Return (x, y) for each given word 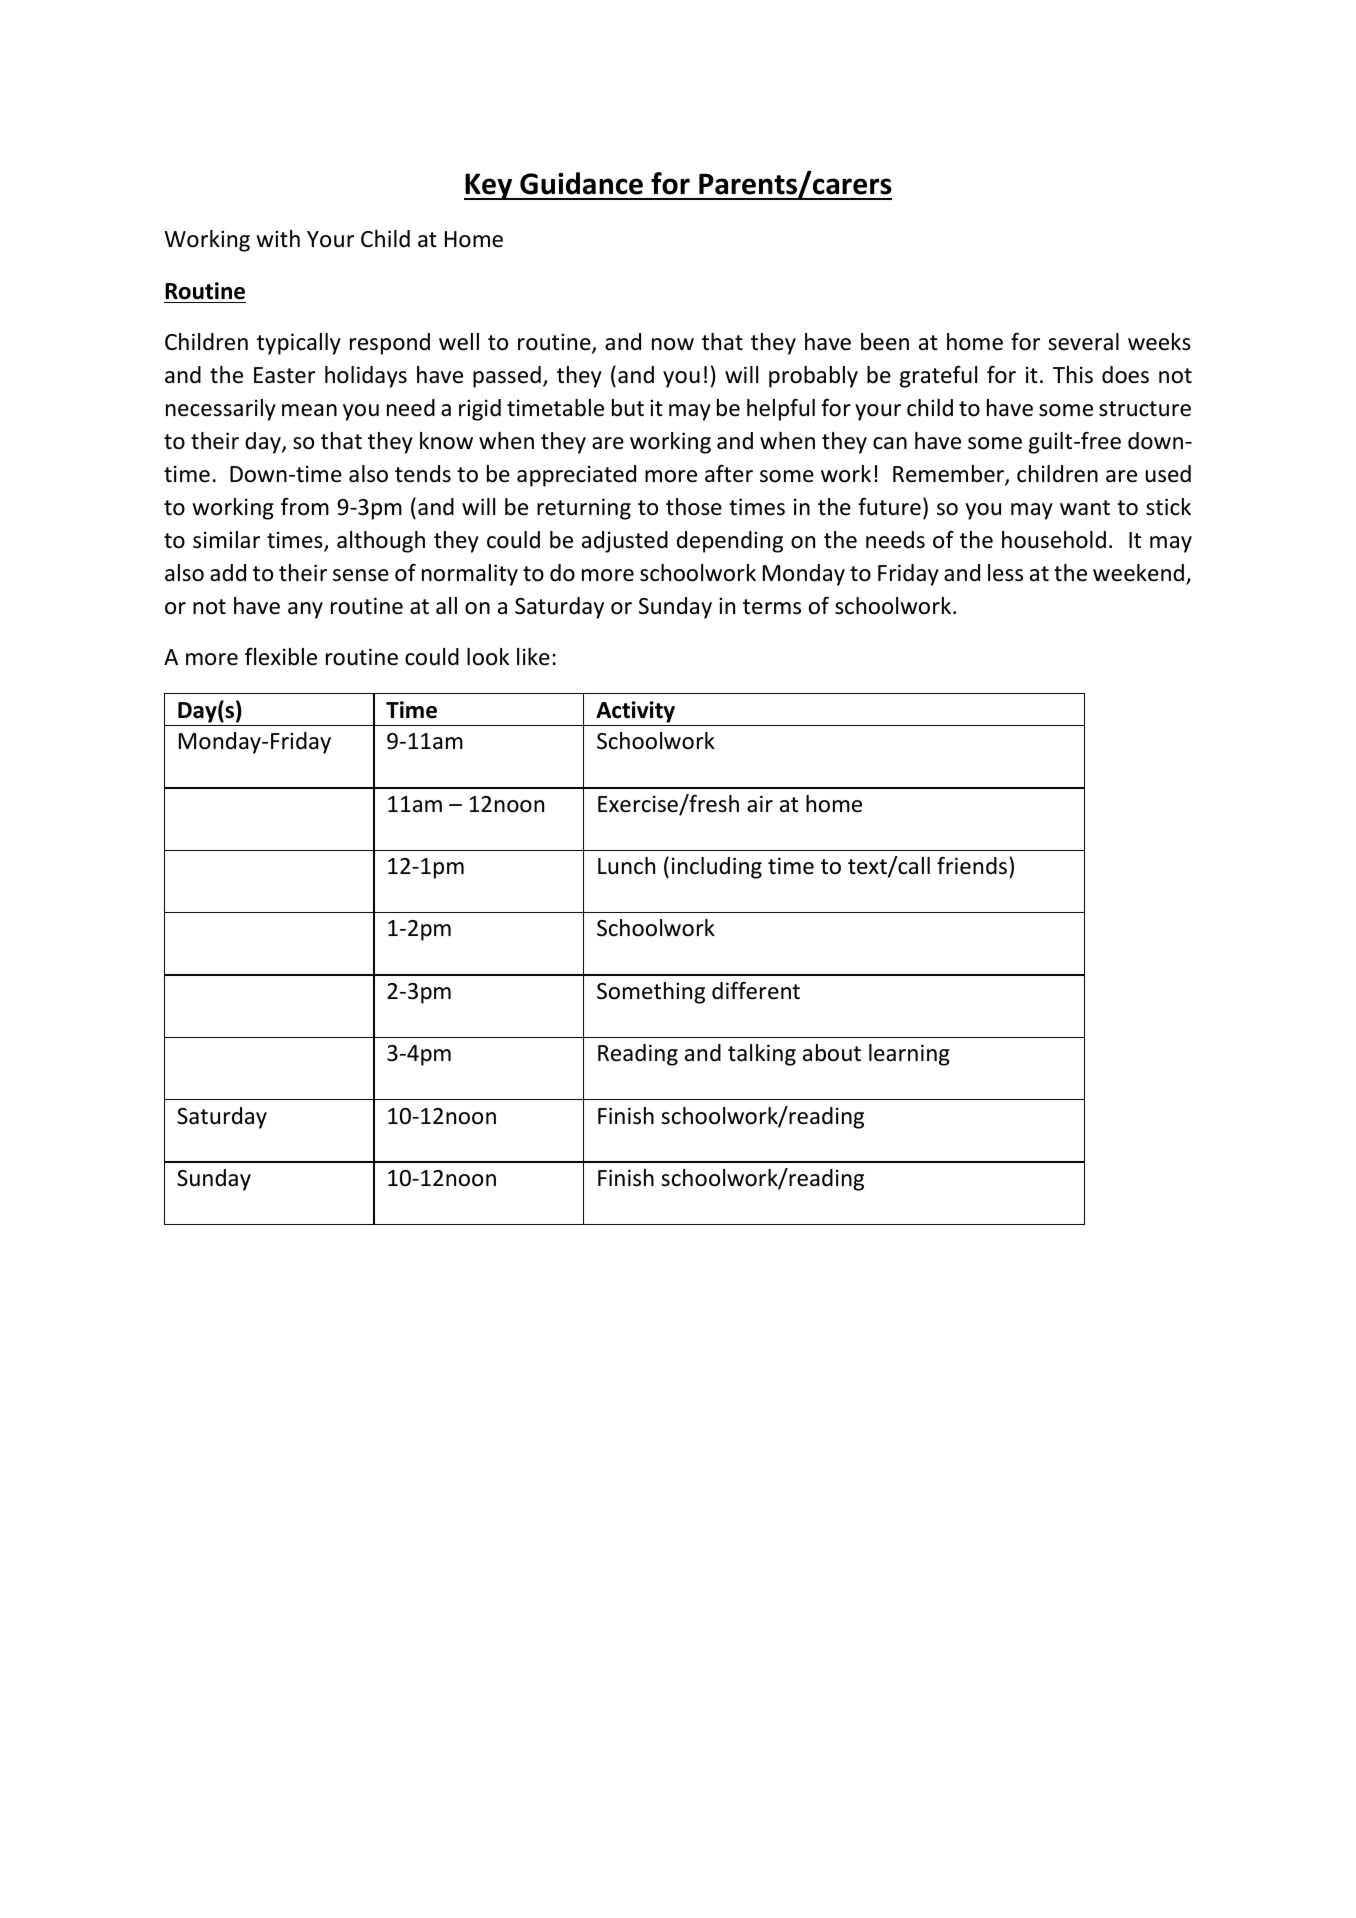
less (1005, 573)
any (305, 610)
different (756, 991)
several (1083, 342)
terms (772, 607)
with (278, 238)
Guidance (581, 183)
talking (762, 1055)
